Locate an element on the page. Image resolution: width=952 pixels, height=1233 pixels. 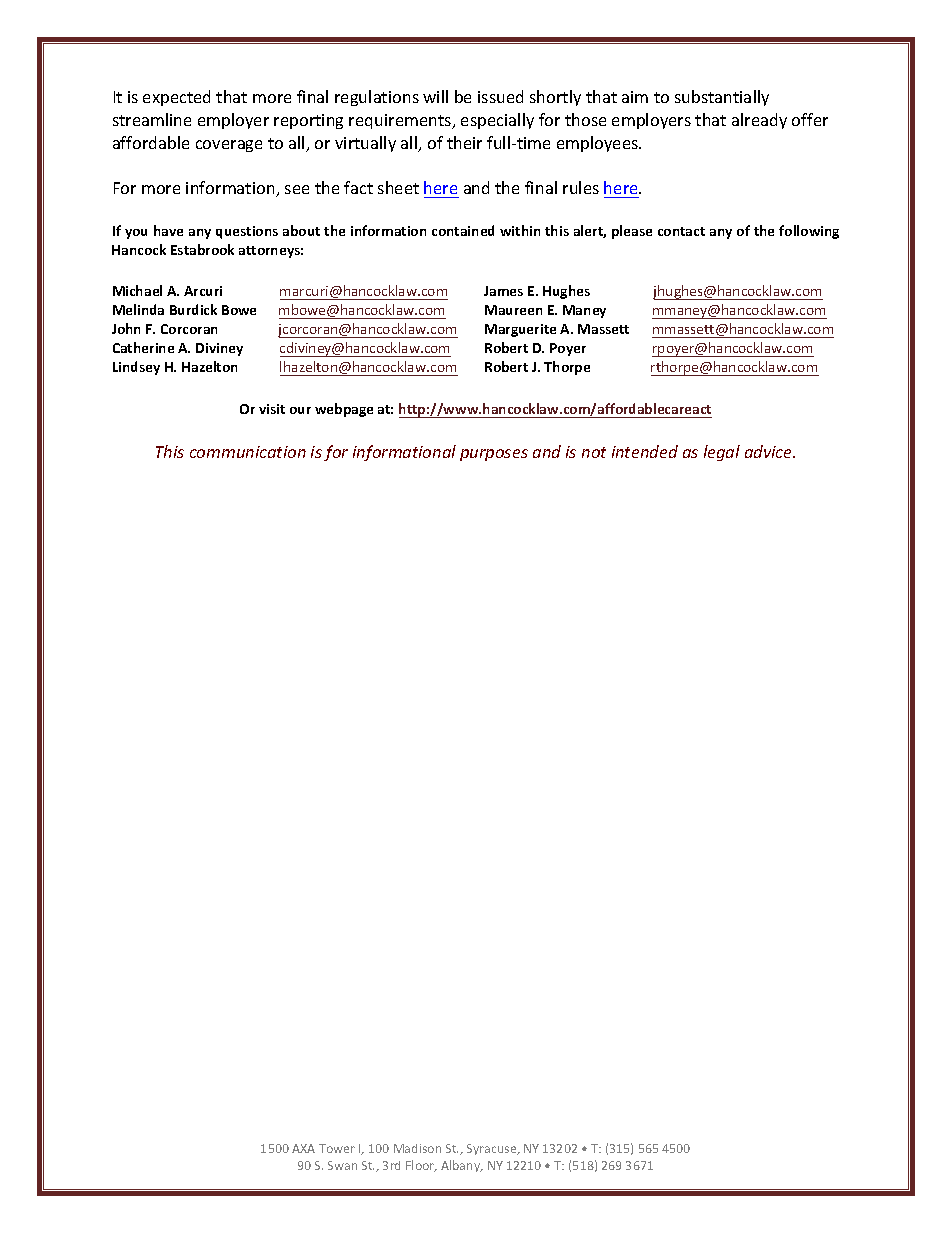
legal is located at coordinates (722, 453).
